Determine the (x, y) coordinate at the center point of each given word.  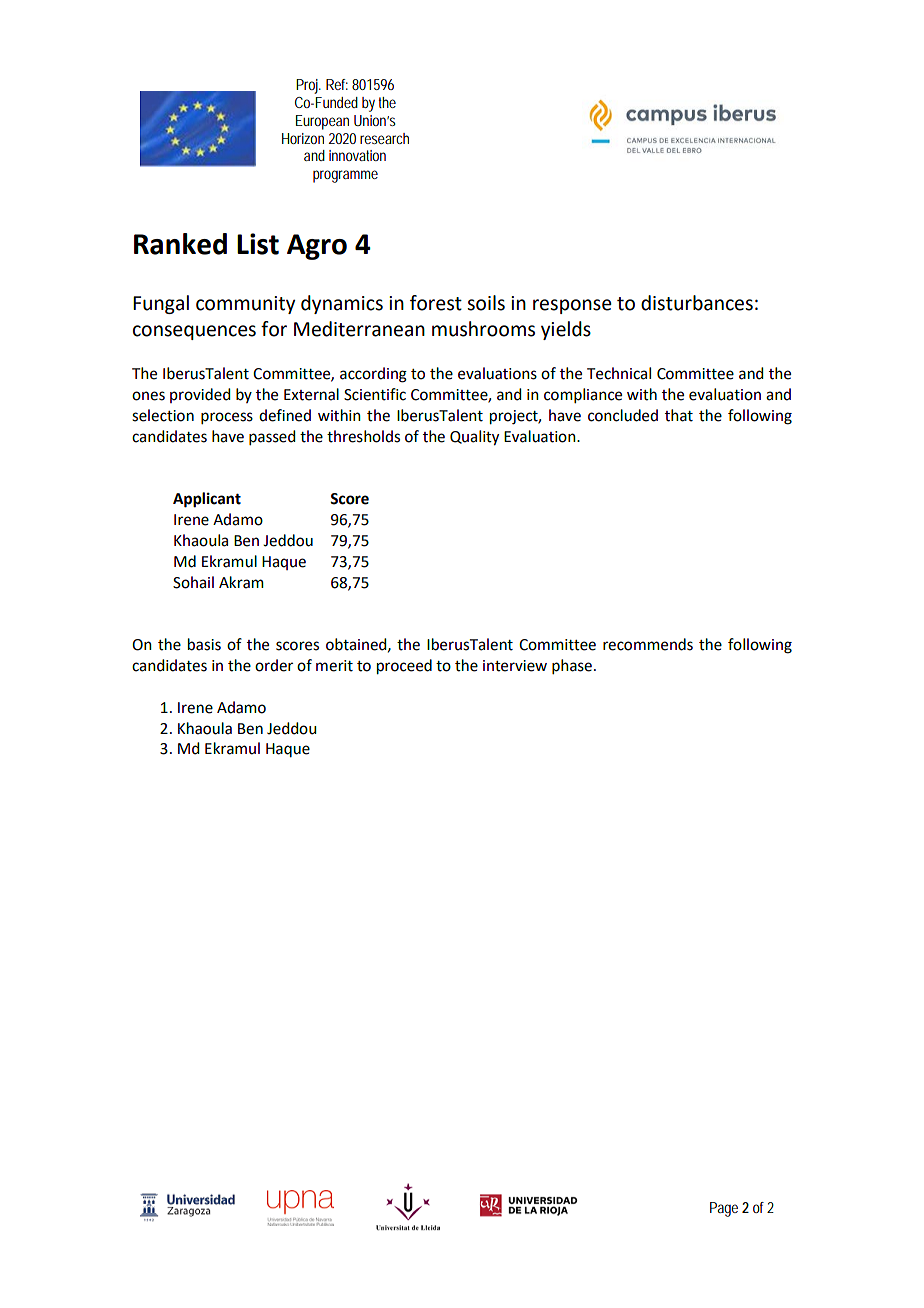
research (384, 138)
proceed (404, 667)
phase (572, 666)
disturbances (697, 303)
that (679, 415)
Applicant (207, 500)
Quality (474, 438)
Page (724, 1209)
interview (515, 666)
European (322, 122)
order (274, 665)
